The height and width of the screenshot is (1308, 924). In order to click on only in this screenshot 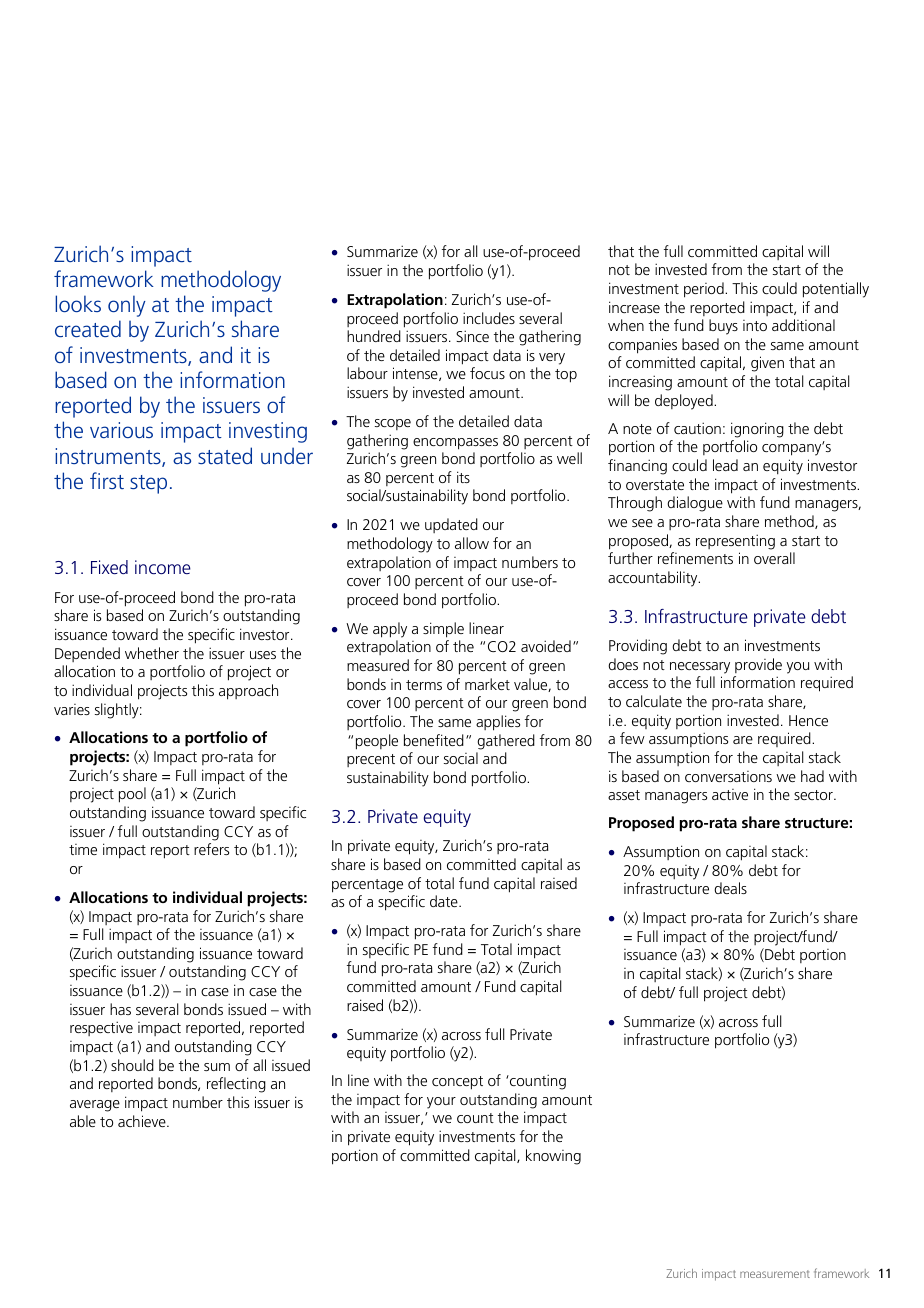, I will do `click(127, 306)`.
